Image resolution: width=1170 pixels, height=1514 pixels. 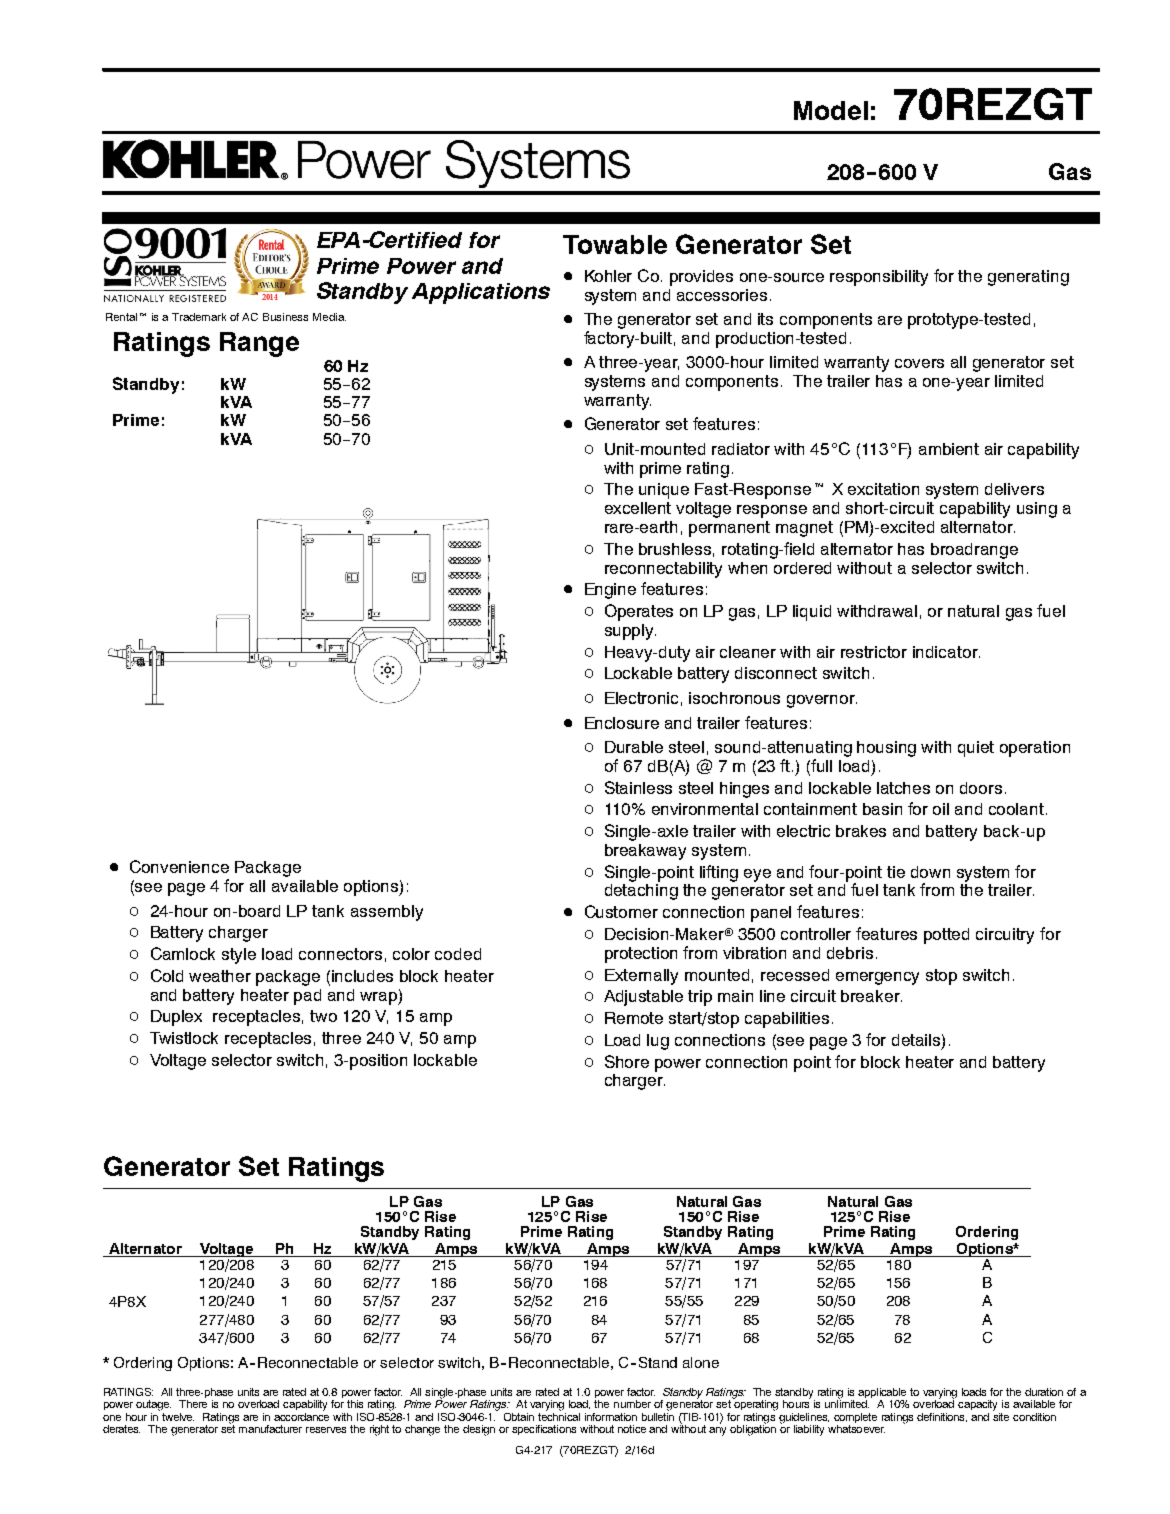 I want to click on Convenience, so click(x=179, y=866).
